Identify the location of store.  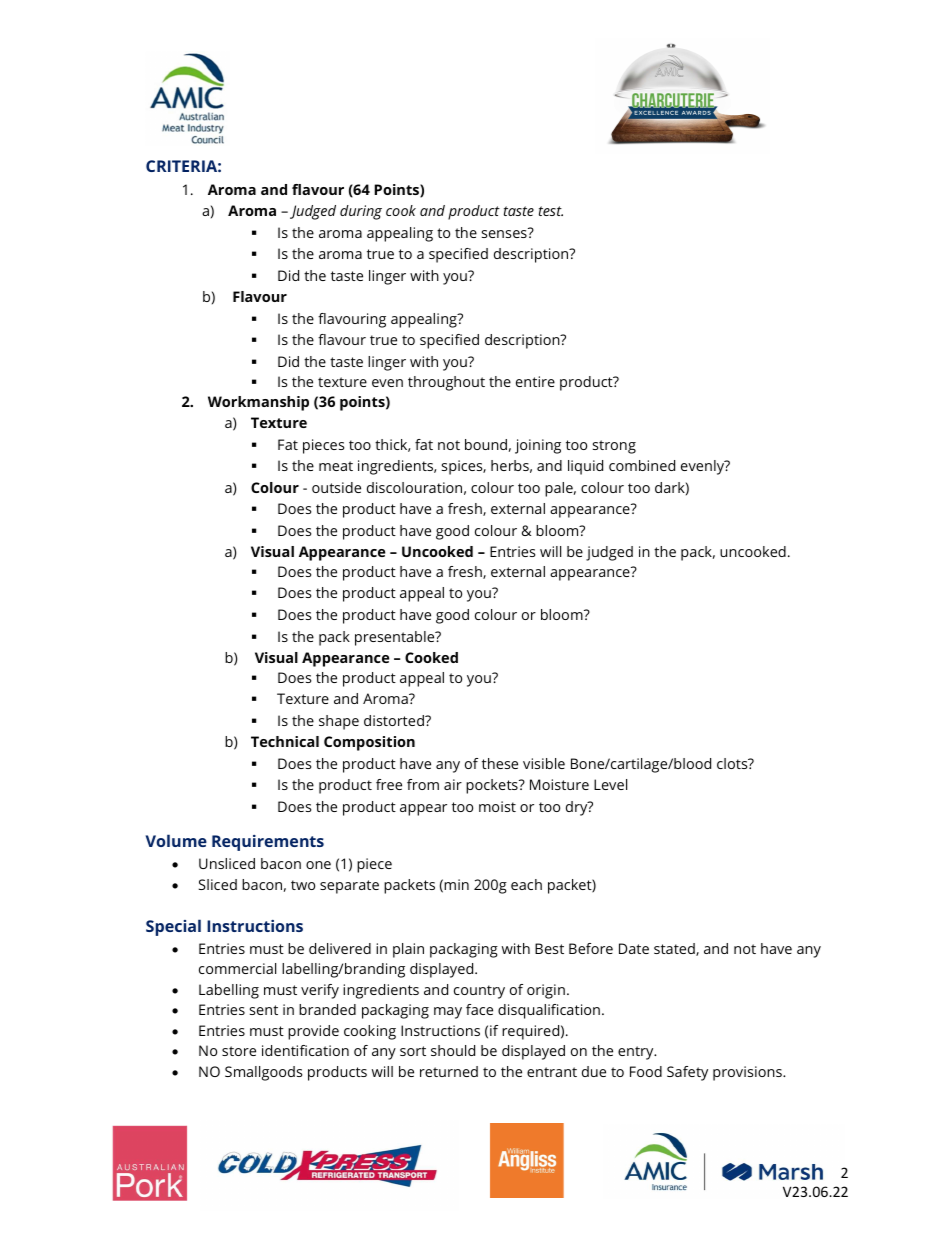
(239, 1051).
